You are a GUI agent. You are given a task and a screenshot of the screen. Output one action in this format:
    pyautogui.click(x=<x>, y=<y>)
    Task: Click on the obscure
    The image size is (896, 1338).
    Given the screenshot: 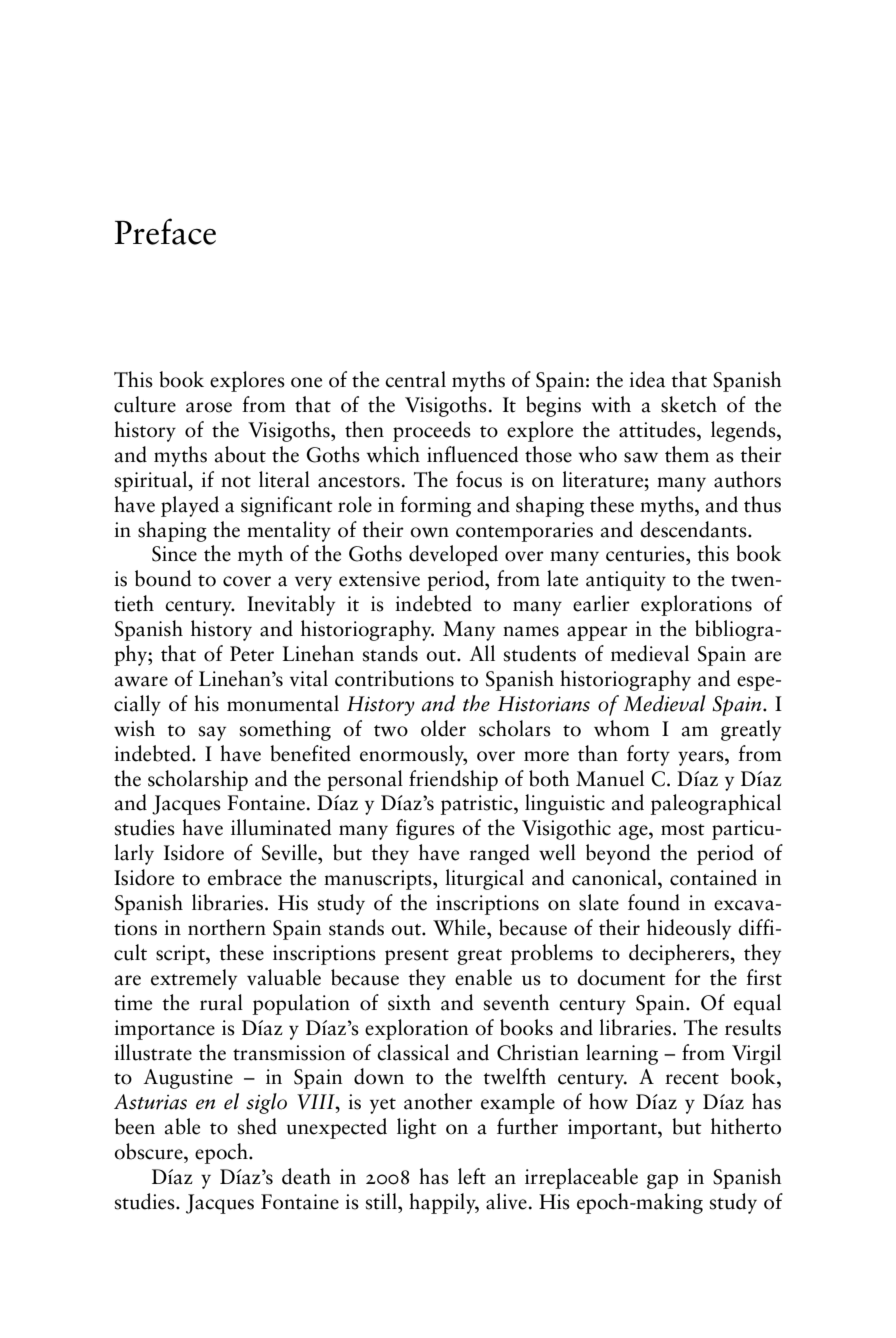 What is the action you would take?
    pyautogui.click(x=149, y=1151)
